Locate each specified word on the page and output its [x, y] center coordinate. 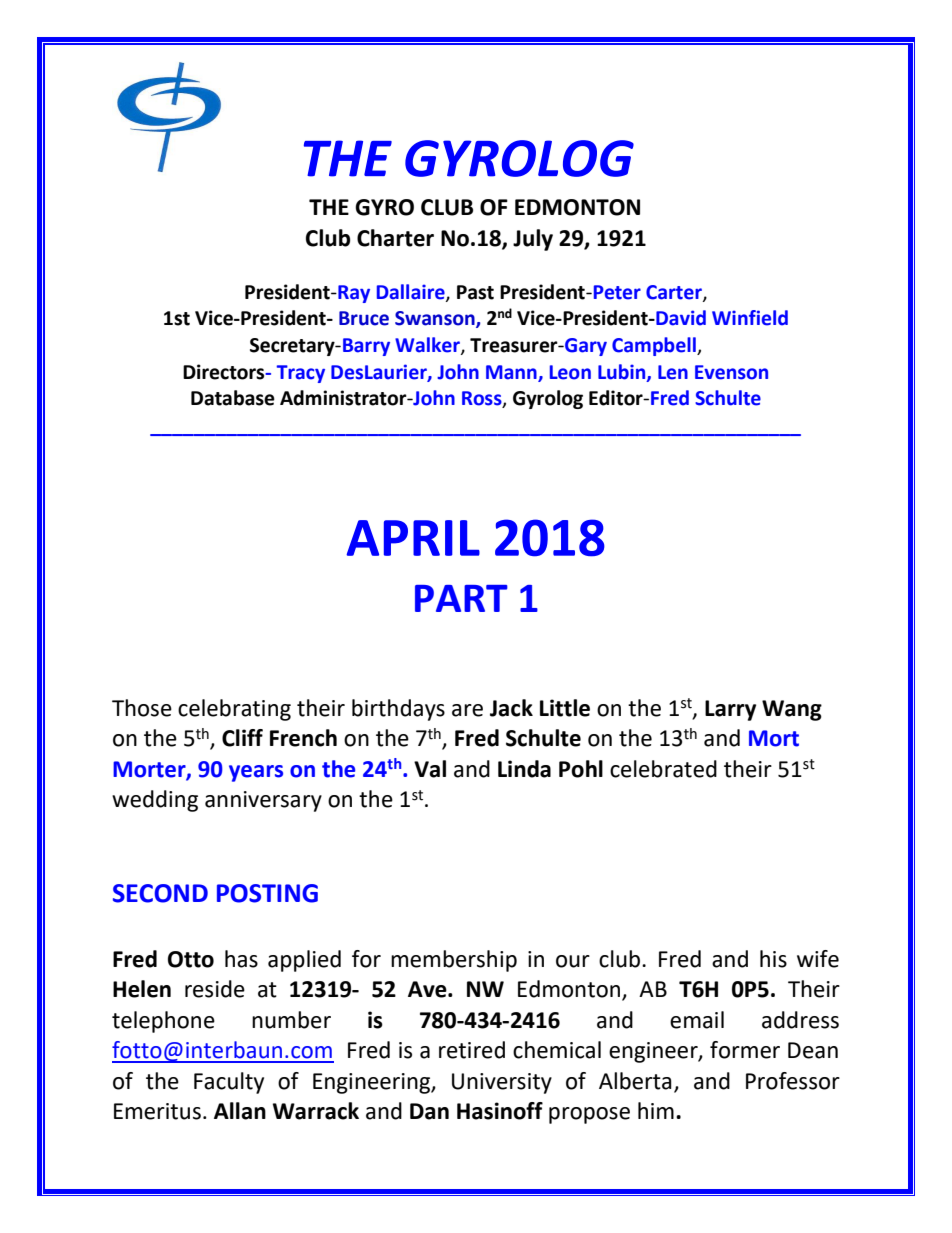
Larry [730, 710]
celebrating [234, 710]
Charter [395, 238]
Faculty [229, 1083]
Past [475, 292]
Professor [793, 1081]
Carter [675, 293]
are [467, 710]
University [502, 1083]
